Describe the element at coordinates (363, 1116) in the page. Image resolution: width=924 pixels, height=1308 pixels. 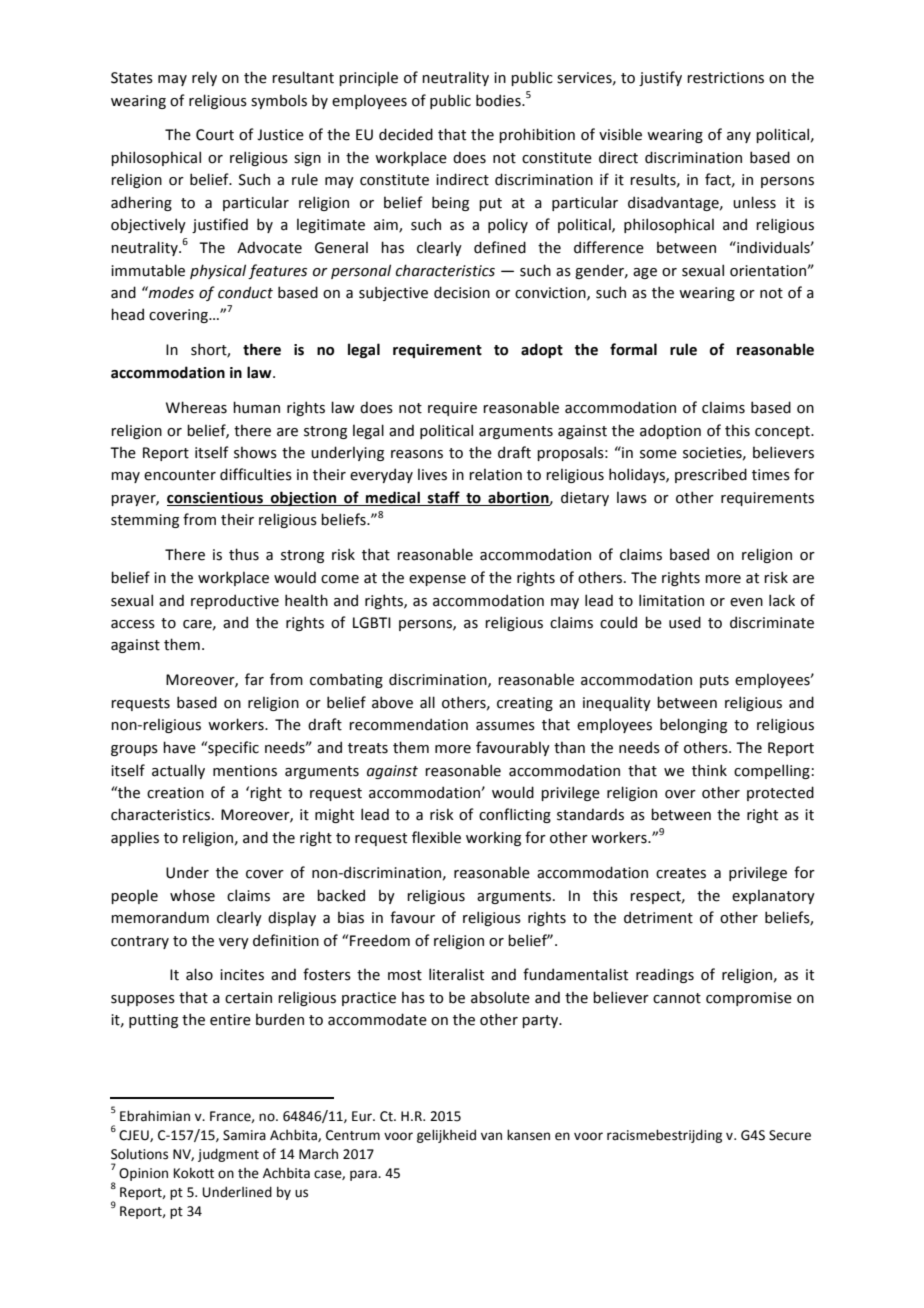
I see `Eur` at that location.
